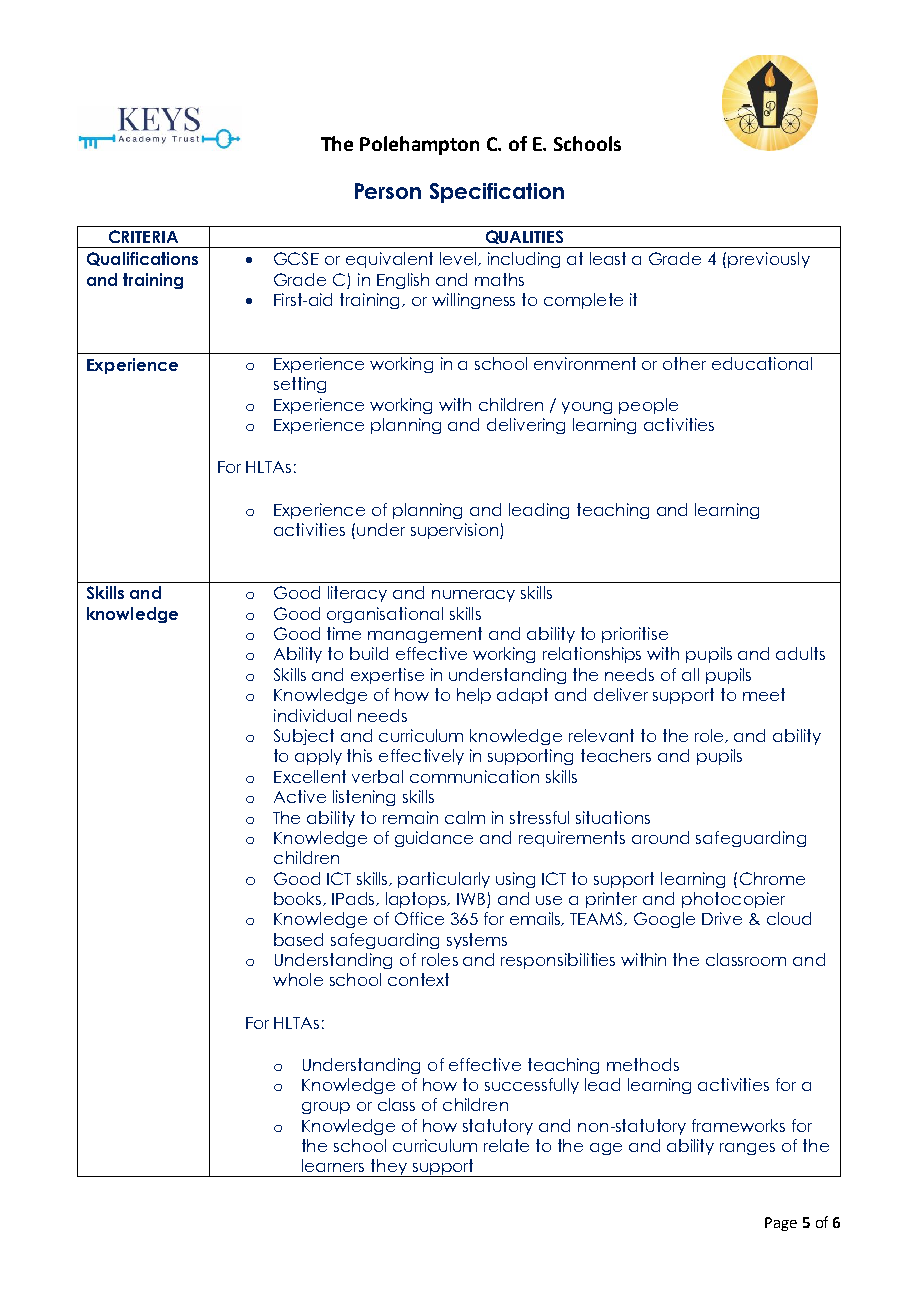  What do you see at coordinates (299, 899) in the screenshot?
I see `books` at bounding box center [299, 899].
